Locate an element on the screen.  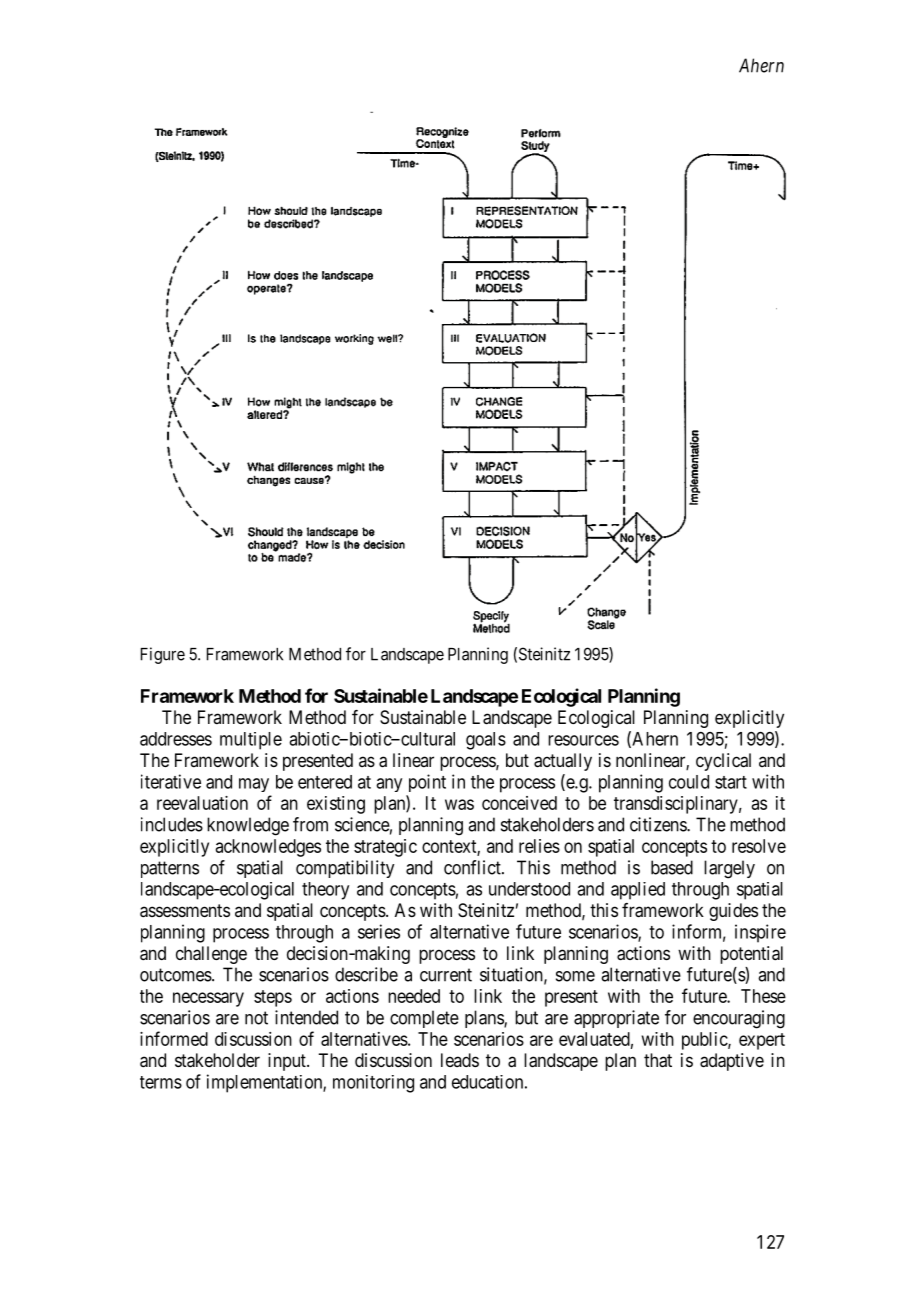
leads is located at coordinates (460, 1060).
